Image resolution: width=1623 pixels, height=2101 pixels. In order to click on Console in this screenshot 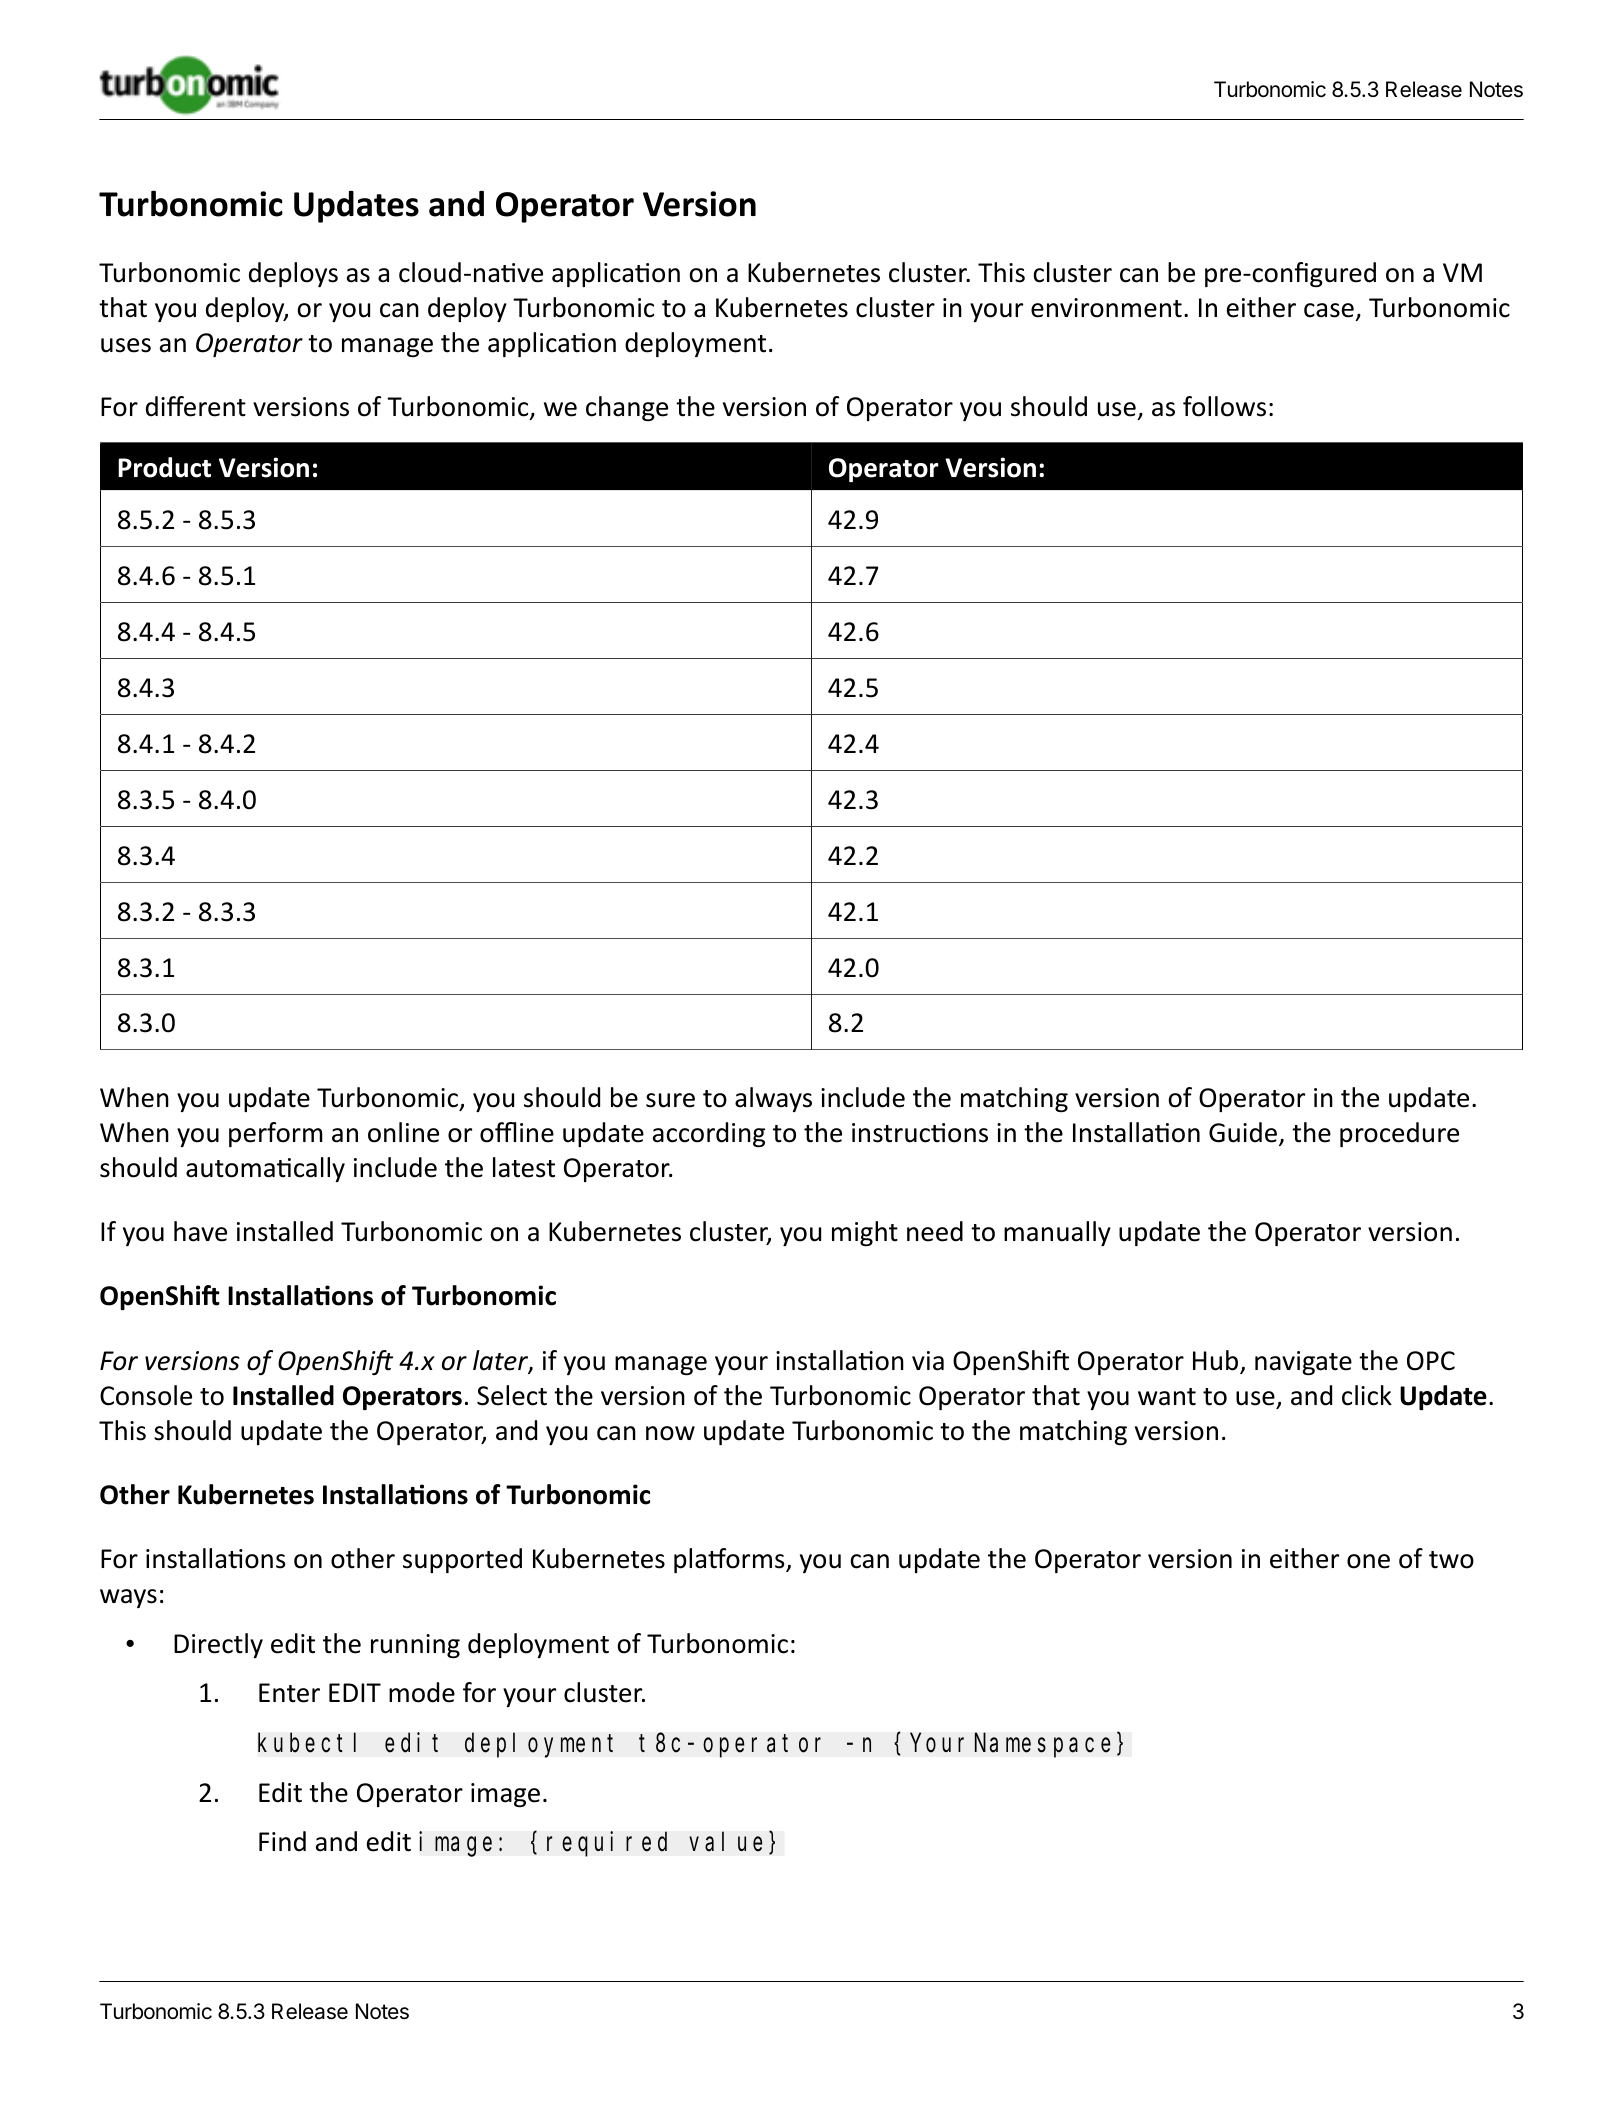, I will do `click(146, 1395)`.
